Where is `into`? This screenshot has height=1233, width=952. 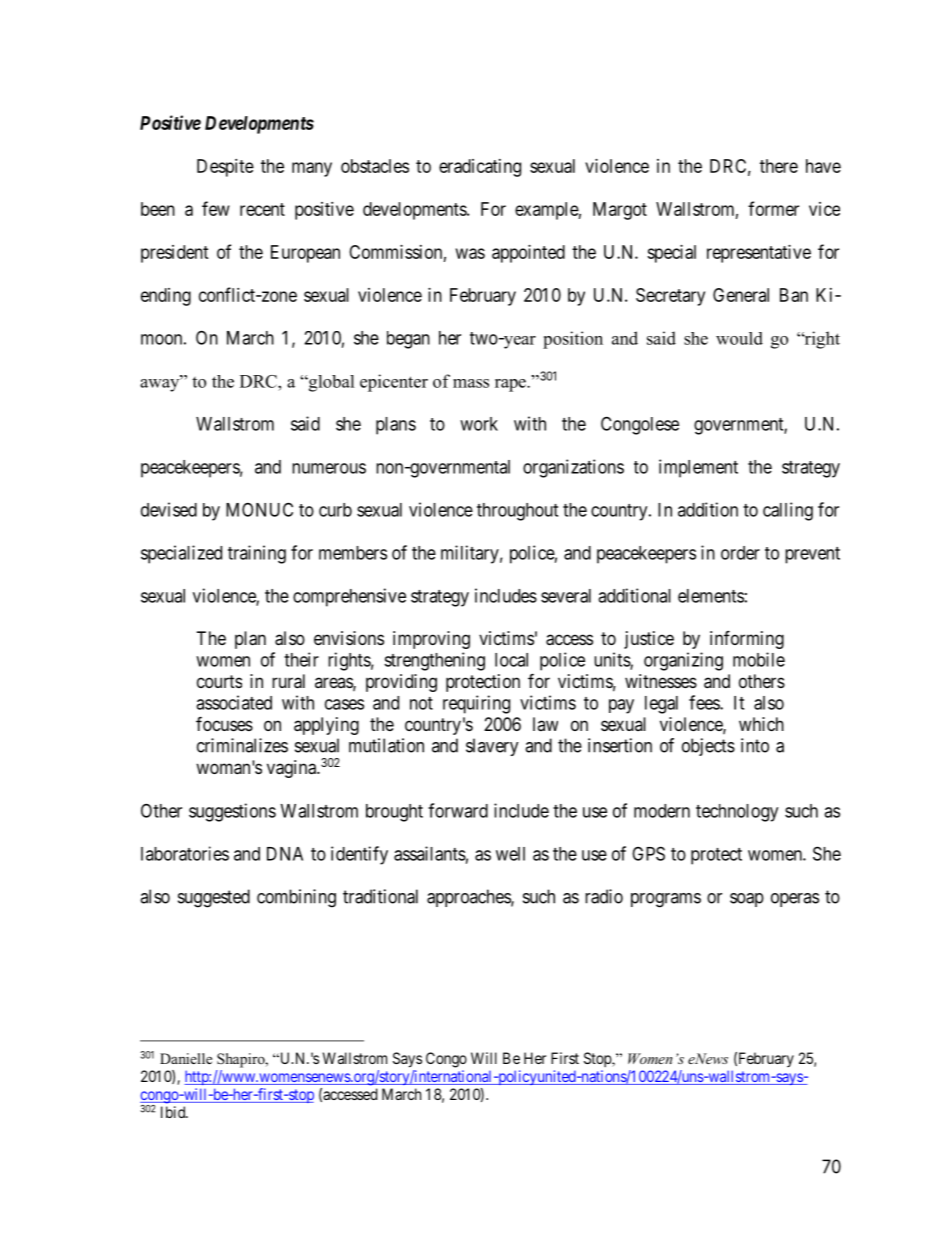 into is located at coordinates (755, 745).
